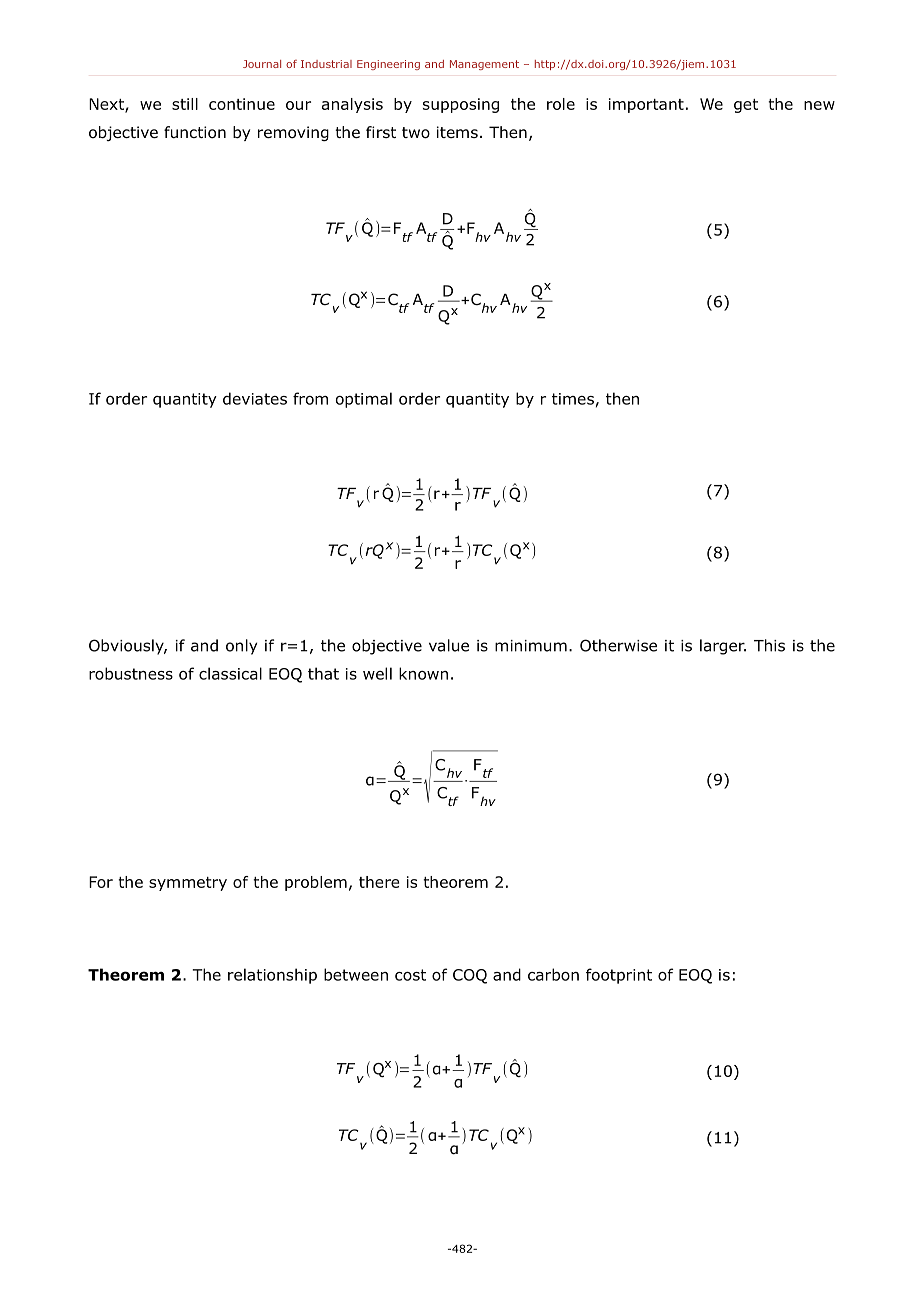 This screenshot has height=1308, width=924. What do you see at coordinates (723, 647) in the screenshot?
I see `larger` at bounding box center [723, 647].
